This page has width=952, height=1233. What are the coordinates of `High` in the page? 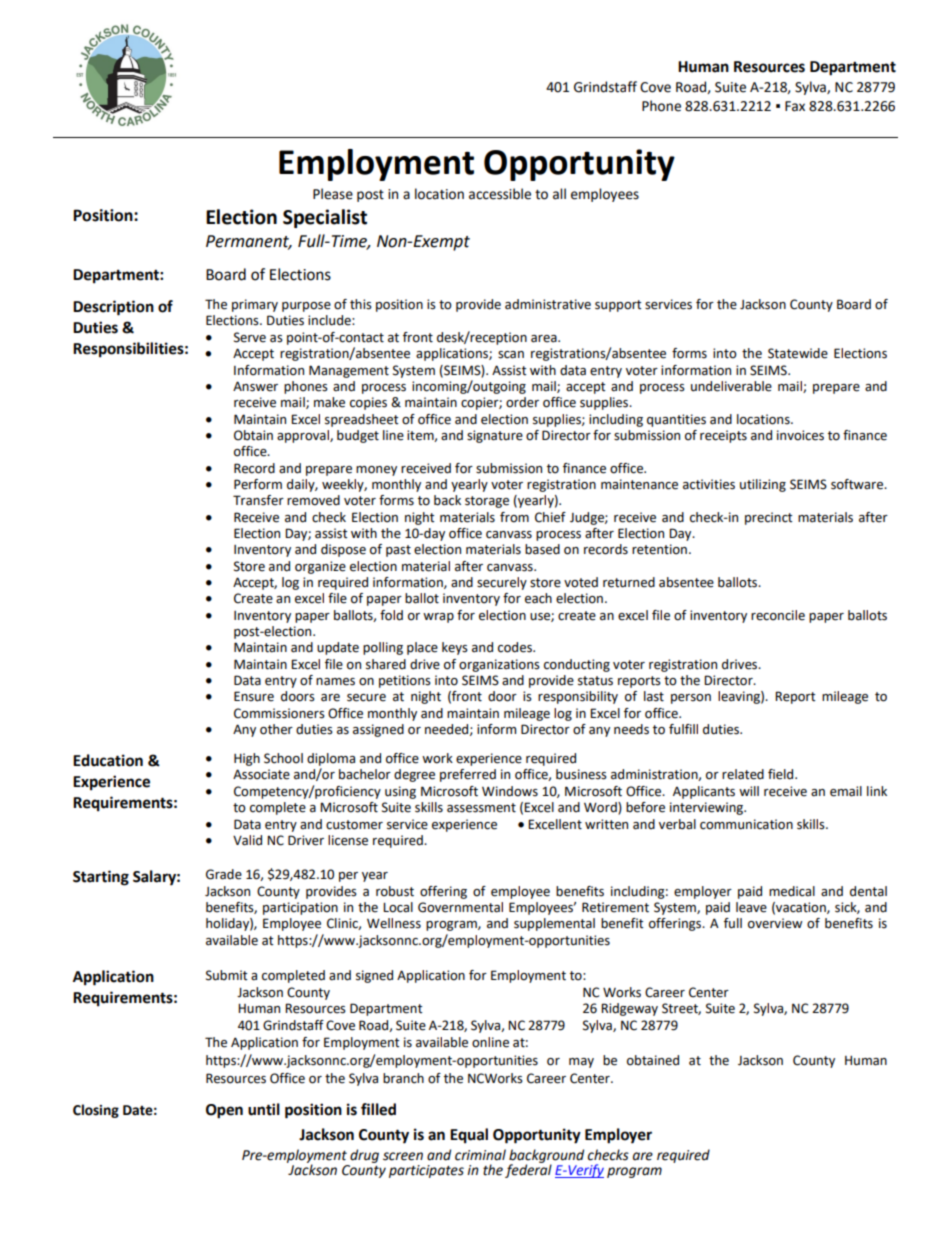 It's located at (247, 759).
